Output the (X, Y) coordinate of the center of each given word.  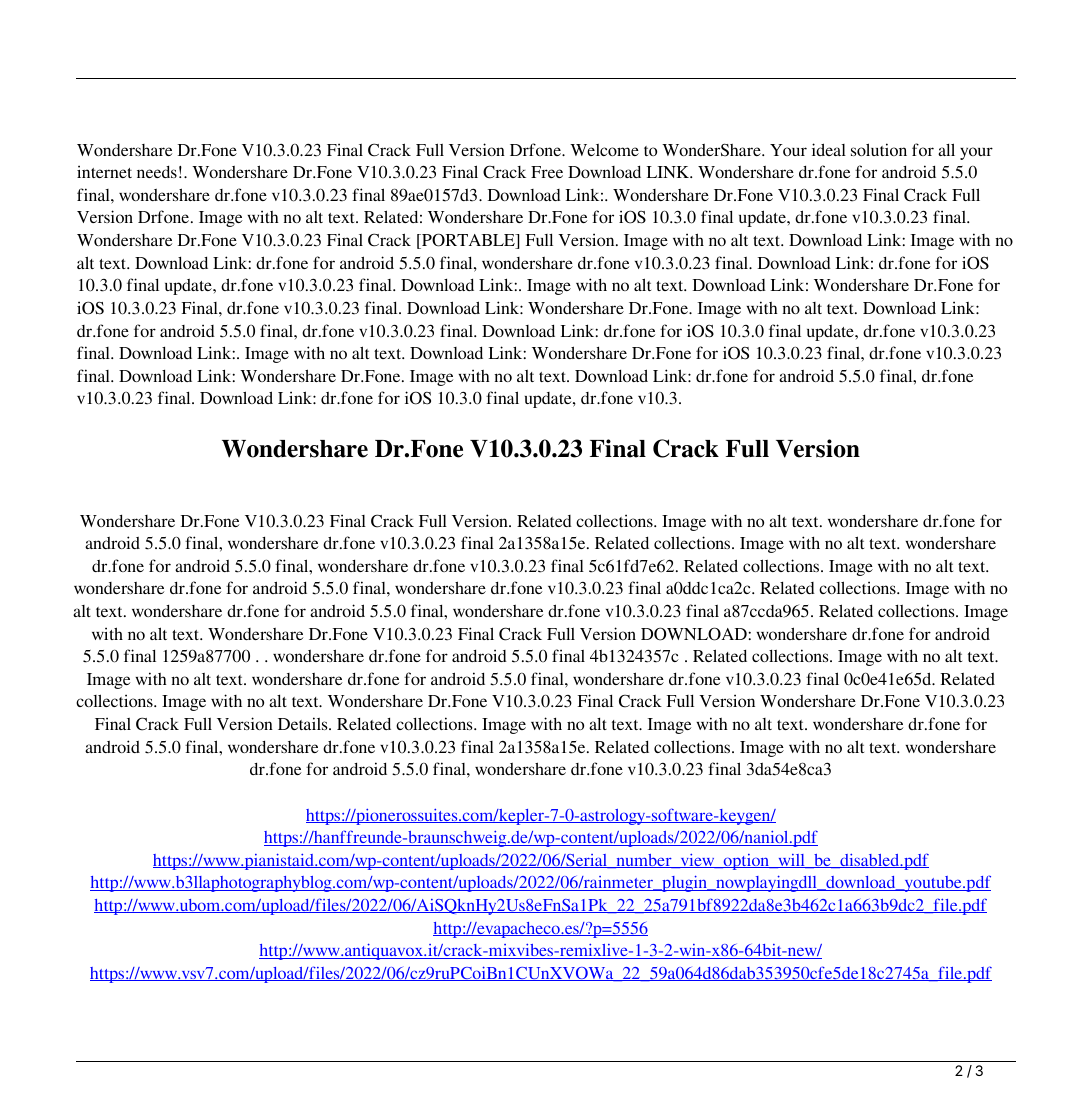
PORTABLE (468, 241)
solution (879, 149)
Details (304, 723)
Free (547, 172)
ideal (829, 149)
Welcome (604, 150)
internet (104, 171)
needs (157, 172)
